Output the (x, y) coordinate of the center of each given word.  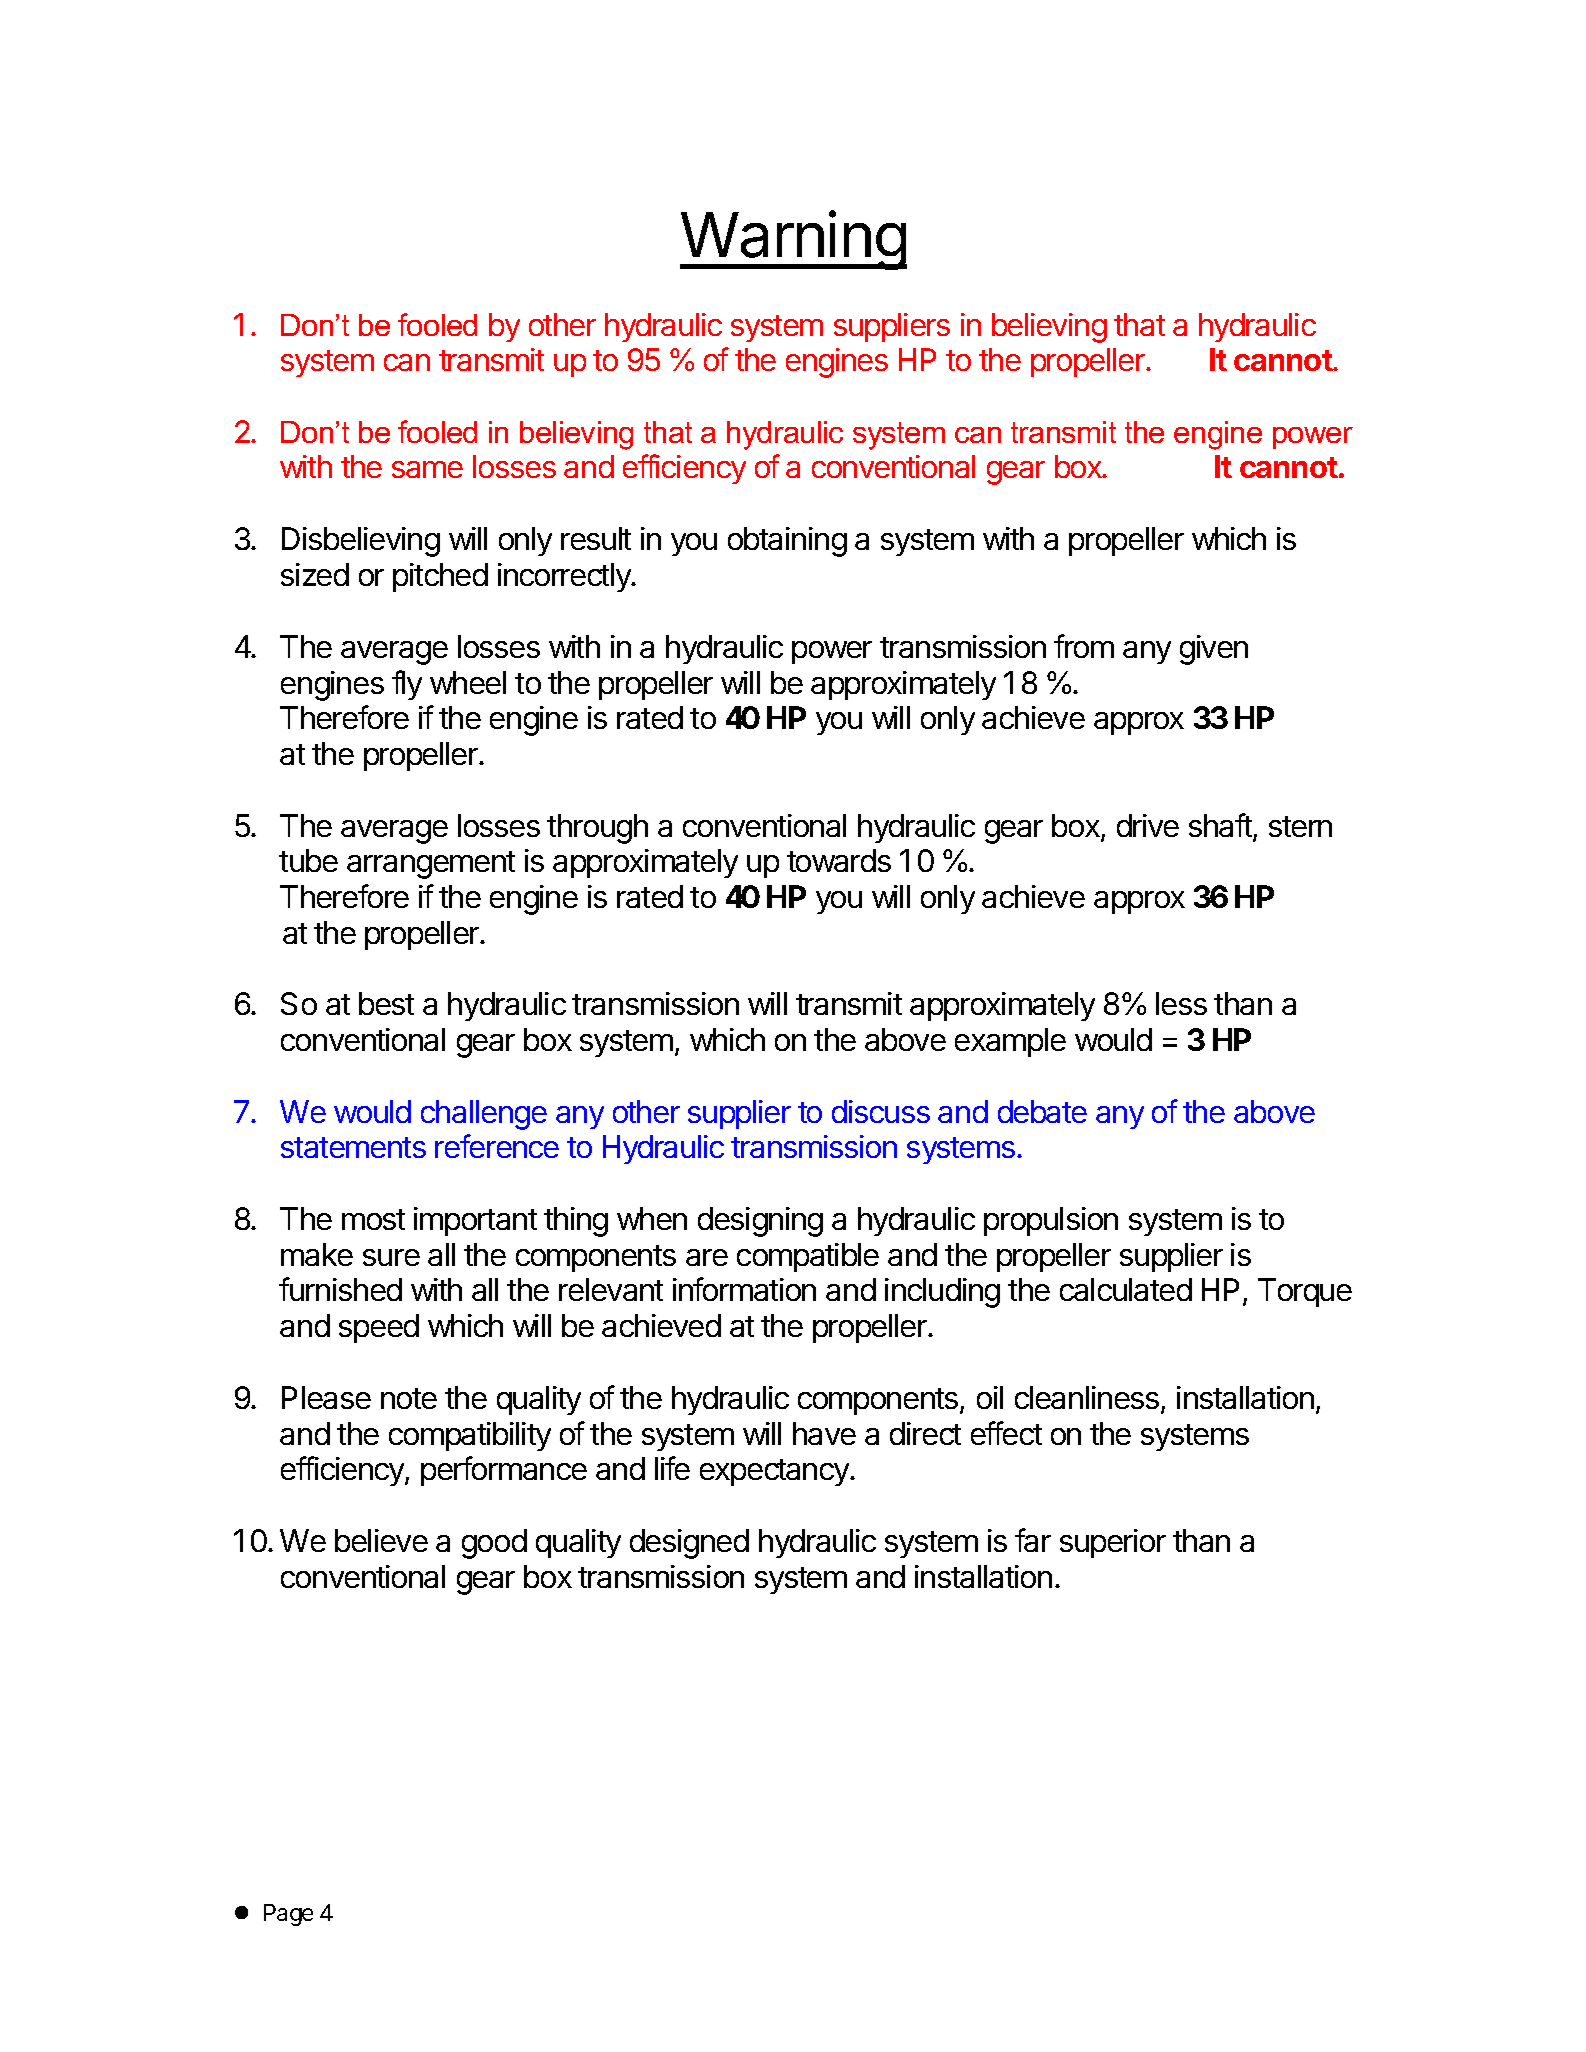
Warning (793, 240)
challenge (484, 1115)
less (1181, 1003)
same (427, 469)
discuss (881, 1111)
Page (288, 1915)
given (1214, 650)
